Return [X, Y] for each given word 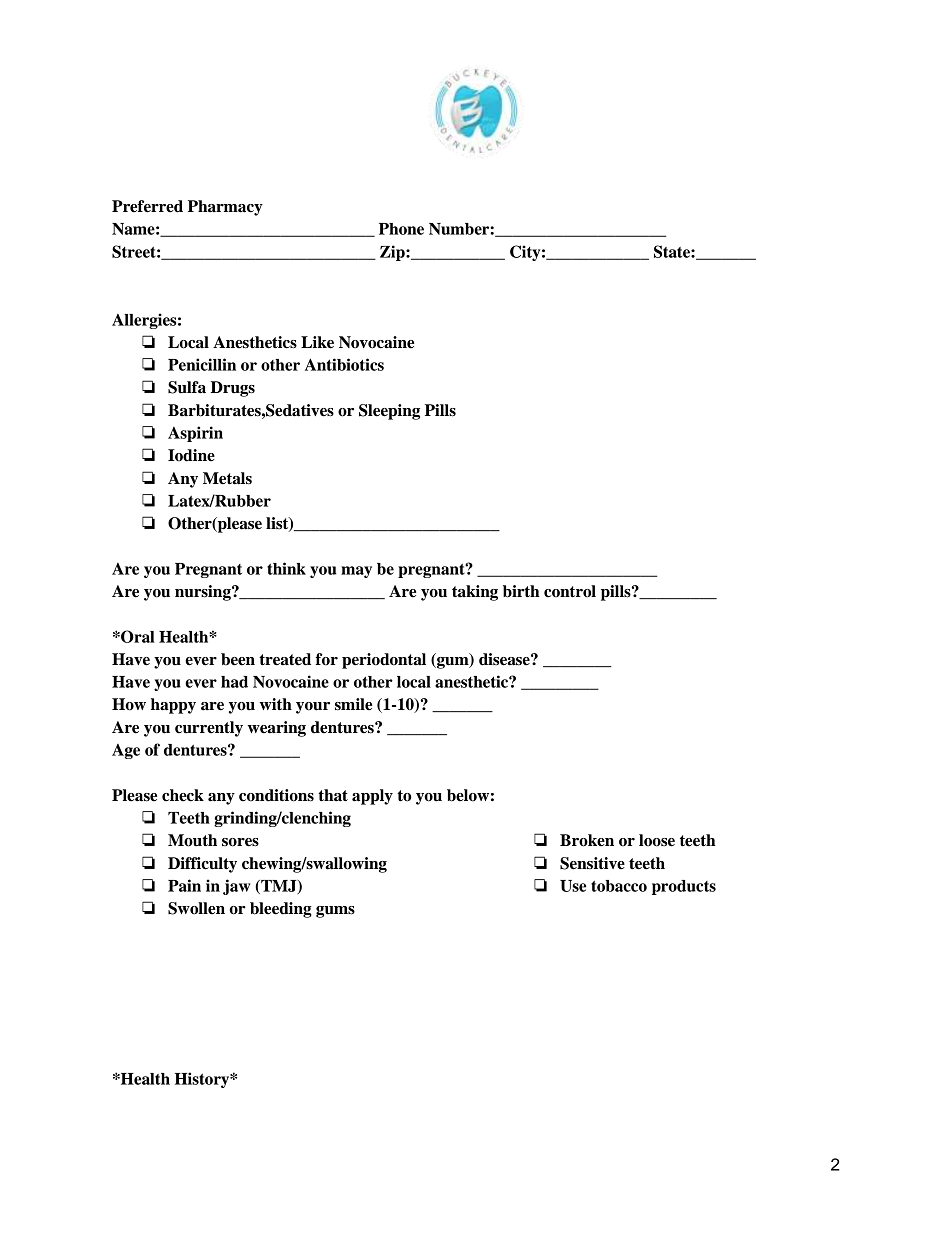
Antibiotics [344, 364]
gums [335, 912]
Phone [401, 229]
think [286, 568]
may [356, 572]
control [570, 591]
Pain [184, 885]
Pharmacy [225, 208]
